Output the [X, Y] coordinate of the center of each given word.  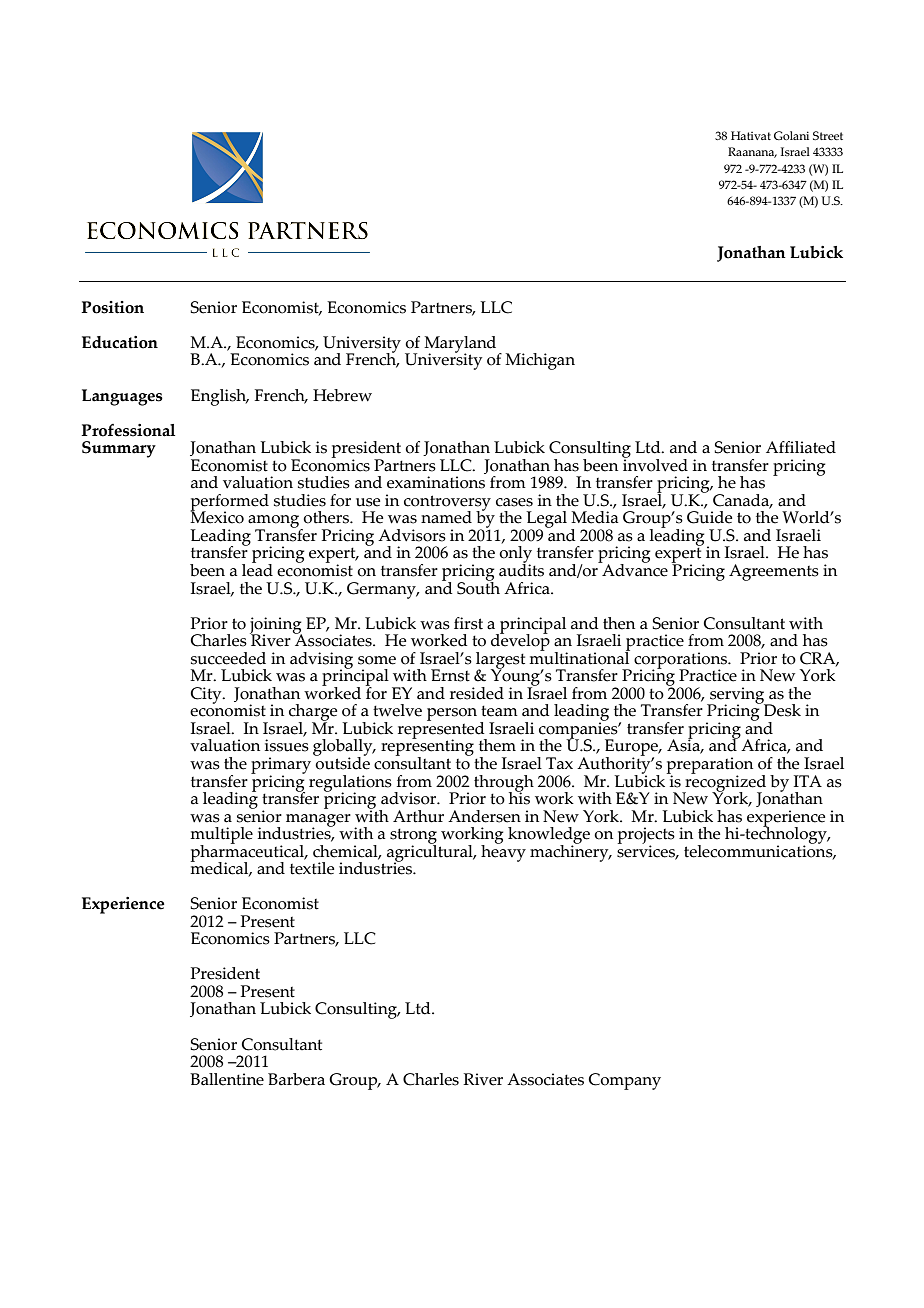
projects [646, 836]
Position [112, 307]
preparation [710, 766]
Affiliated [801, 447]
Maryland [461, 345]
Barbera [296, 1079]
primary [281, 766]
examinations [436, 482]
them [497, 745]
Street [828, 135]
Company [624, 1081]
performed [229, 503]
